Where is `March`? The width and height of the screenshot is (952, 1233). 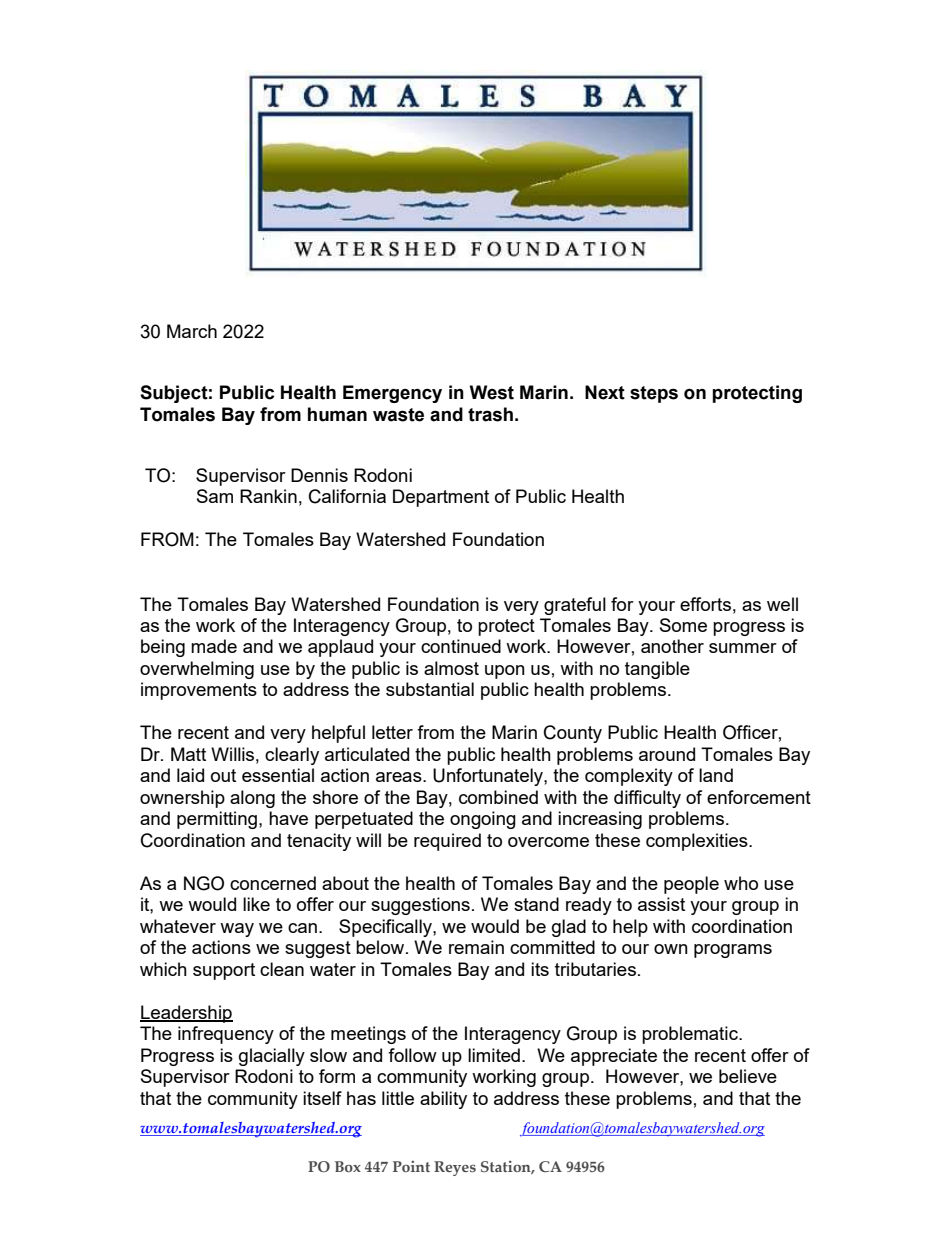 March is located at coordinates (192, 331).
